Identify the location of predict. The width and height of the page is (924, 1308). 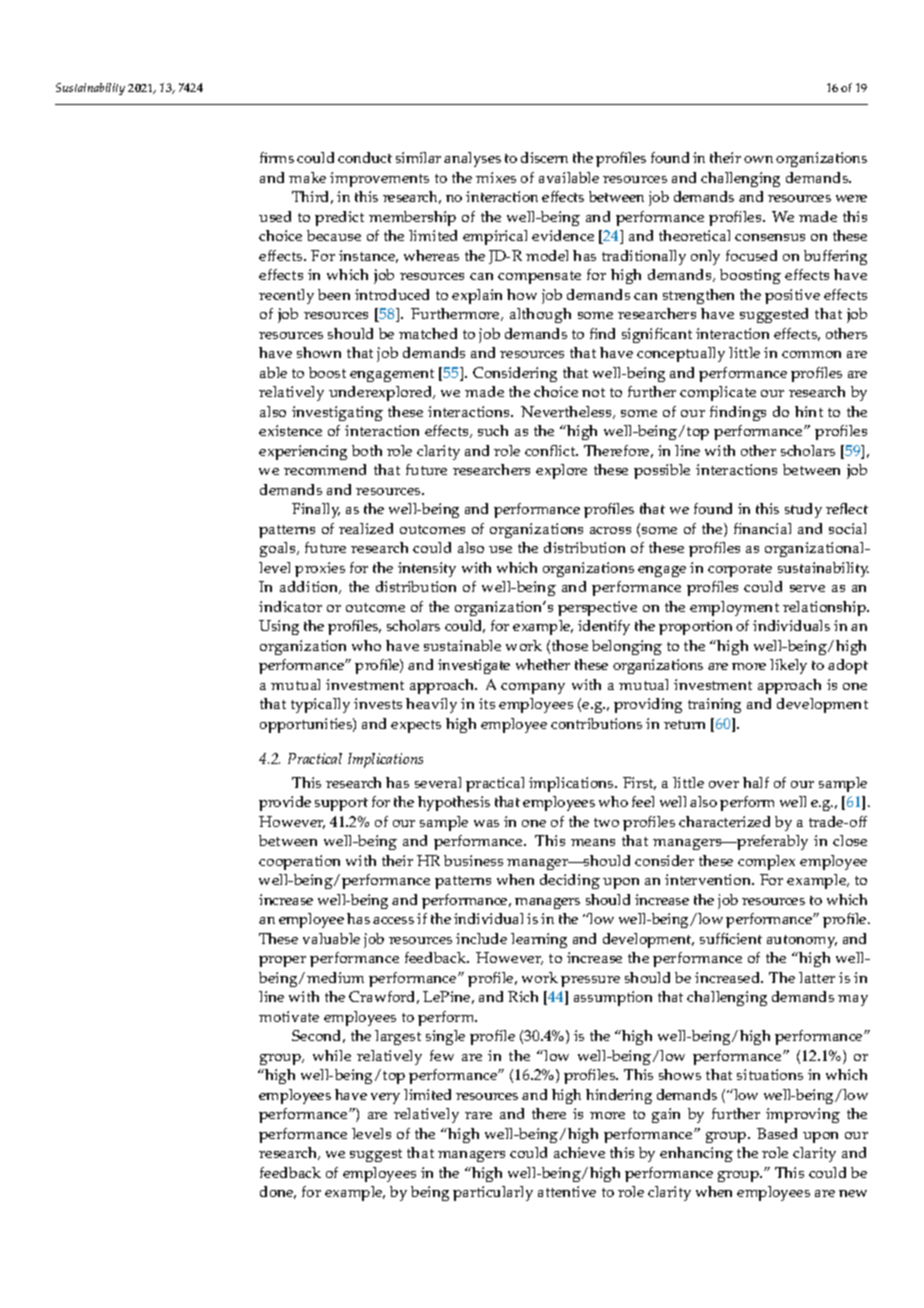
(339, 218).
